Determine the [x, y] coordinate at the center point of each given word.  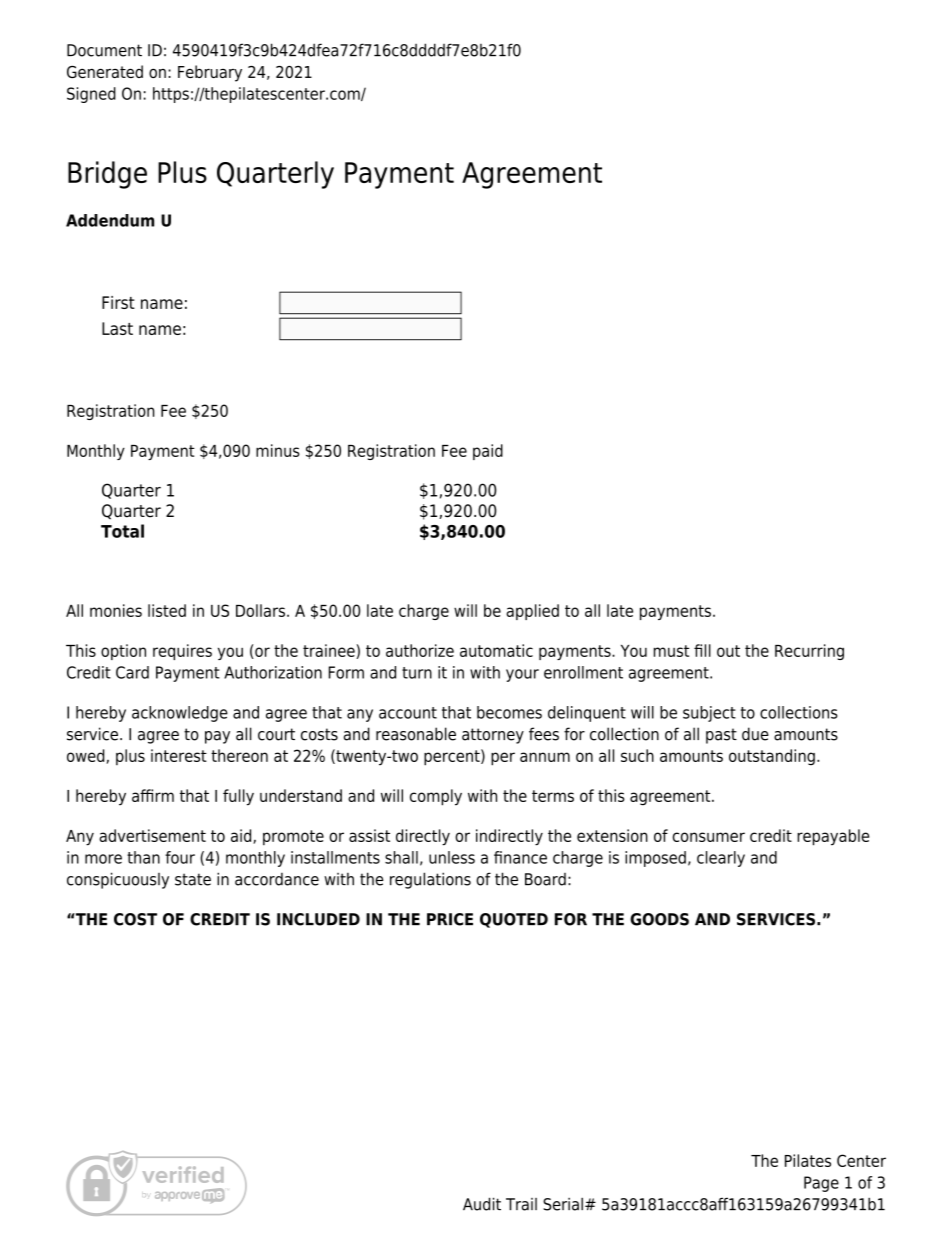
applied [532, 612]
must [671, 651]
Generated [105, 71]
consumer [709, 837]
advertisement [152, 835]
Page [821, 1184]
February [210, 73]
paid [488, 452]
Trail [521, 1204]
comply [436, 797]
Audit [482, 1204]
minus [278, 450]
